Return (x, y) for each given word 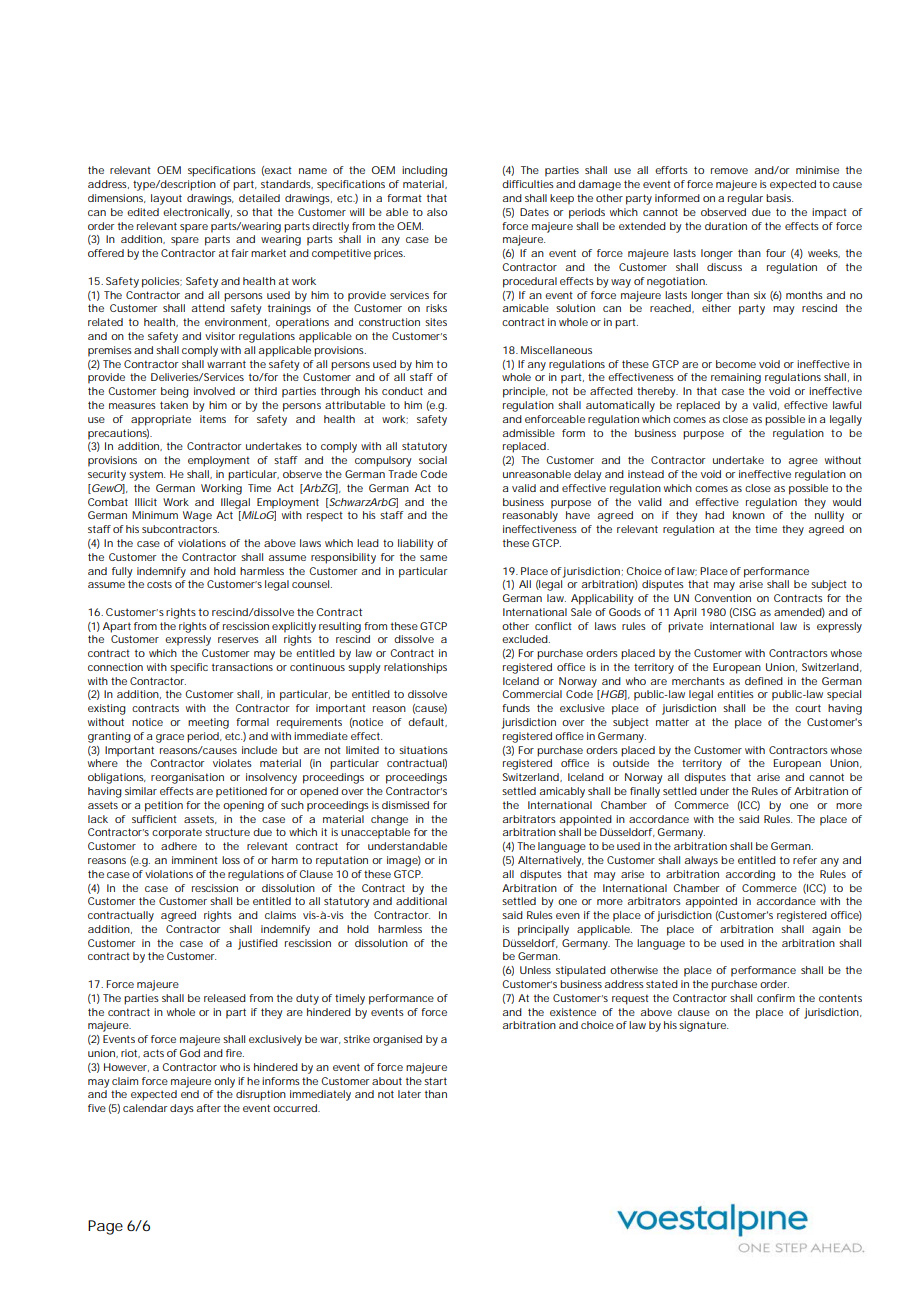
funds (516, 708)
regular (745, 199)
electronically (197, 213)
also (437, 212)
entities (735, 694)
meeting (208, 723)
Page (105, 1227)
